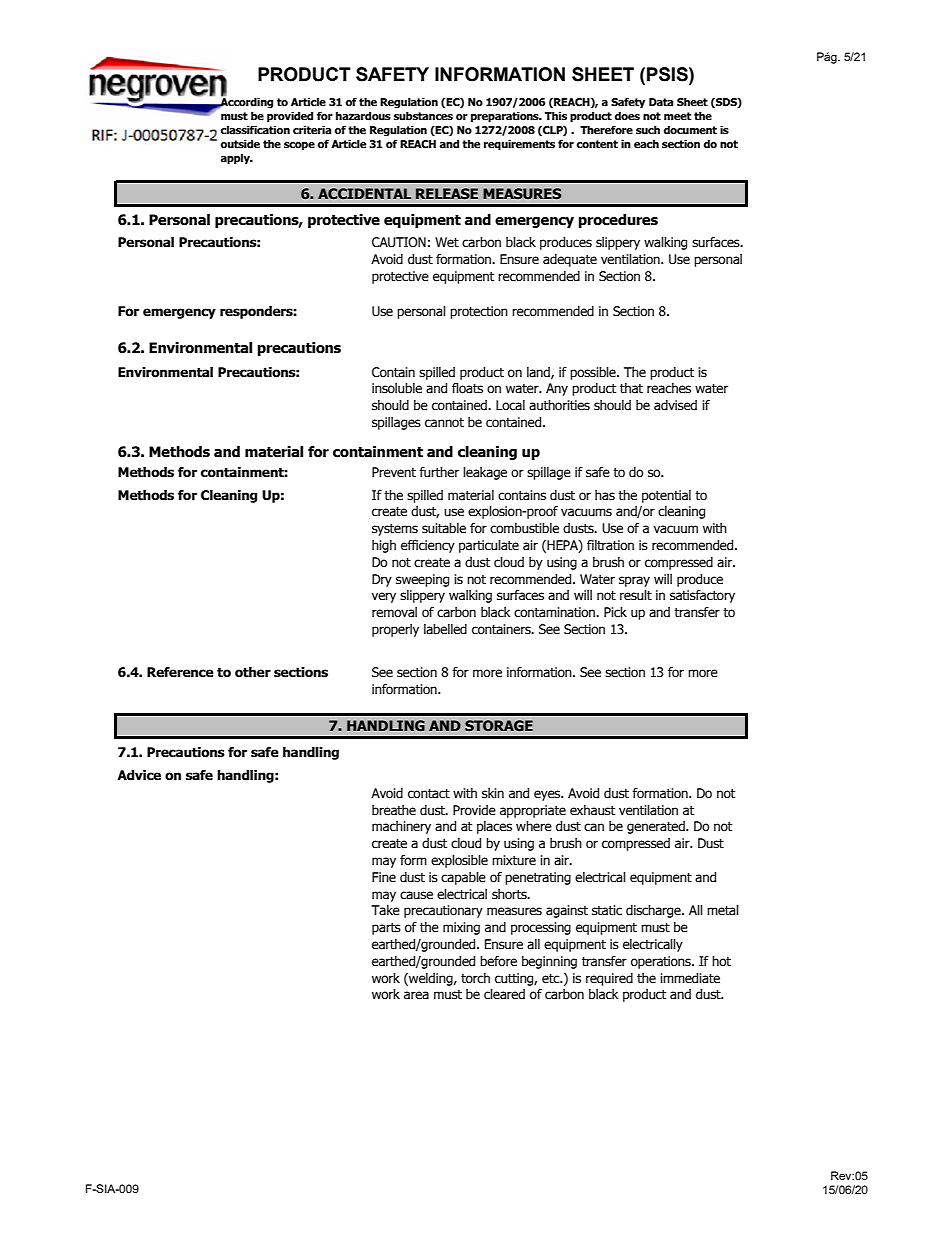 The height and width of the image is (1233, 952). What do you see at coordinates (610, 545) in the image?
I see `filtration` at bounding box center [610, 545].
